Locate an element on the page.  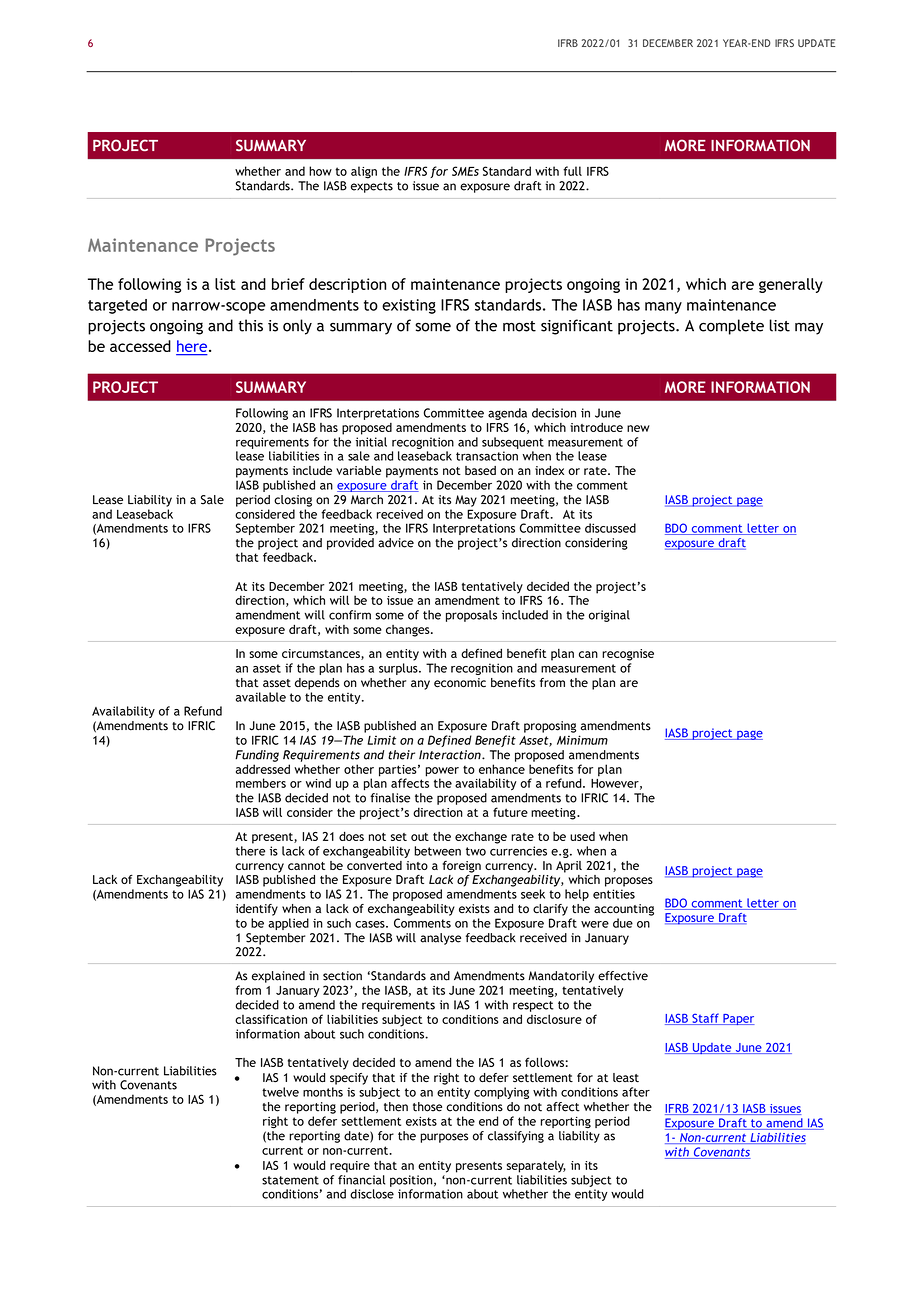
economic is located at coordinates (460, 682).
